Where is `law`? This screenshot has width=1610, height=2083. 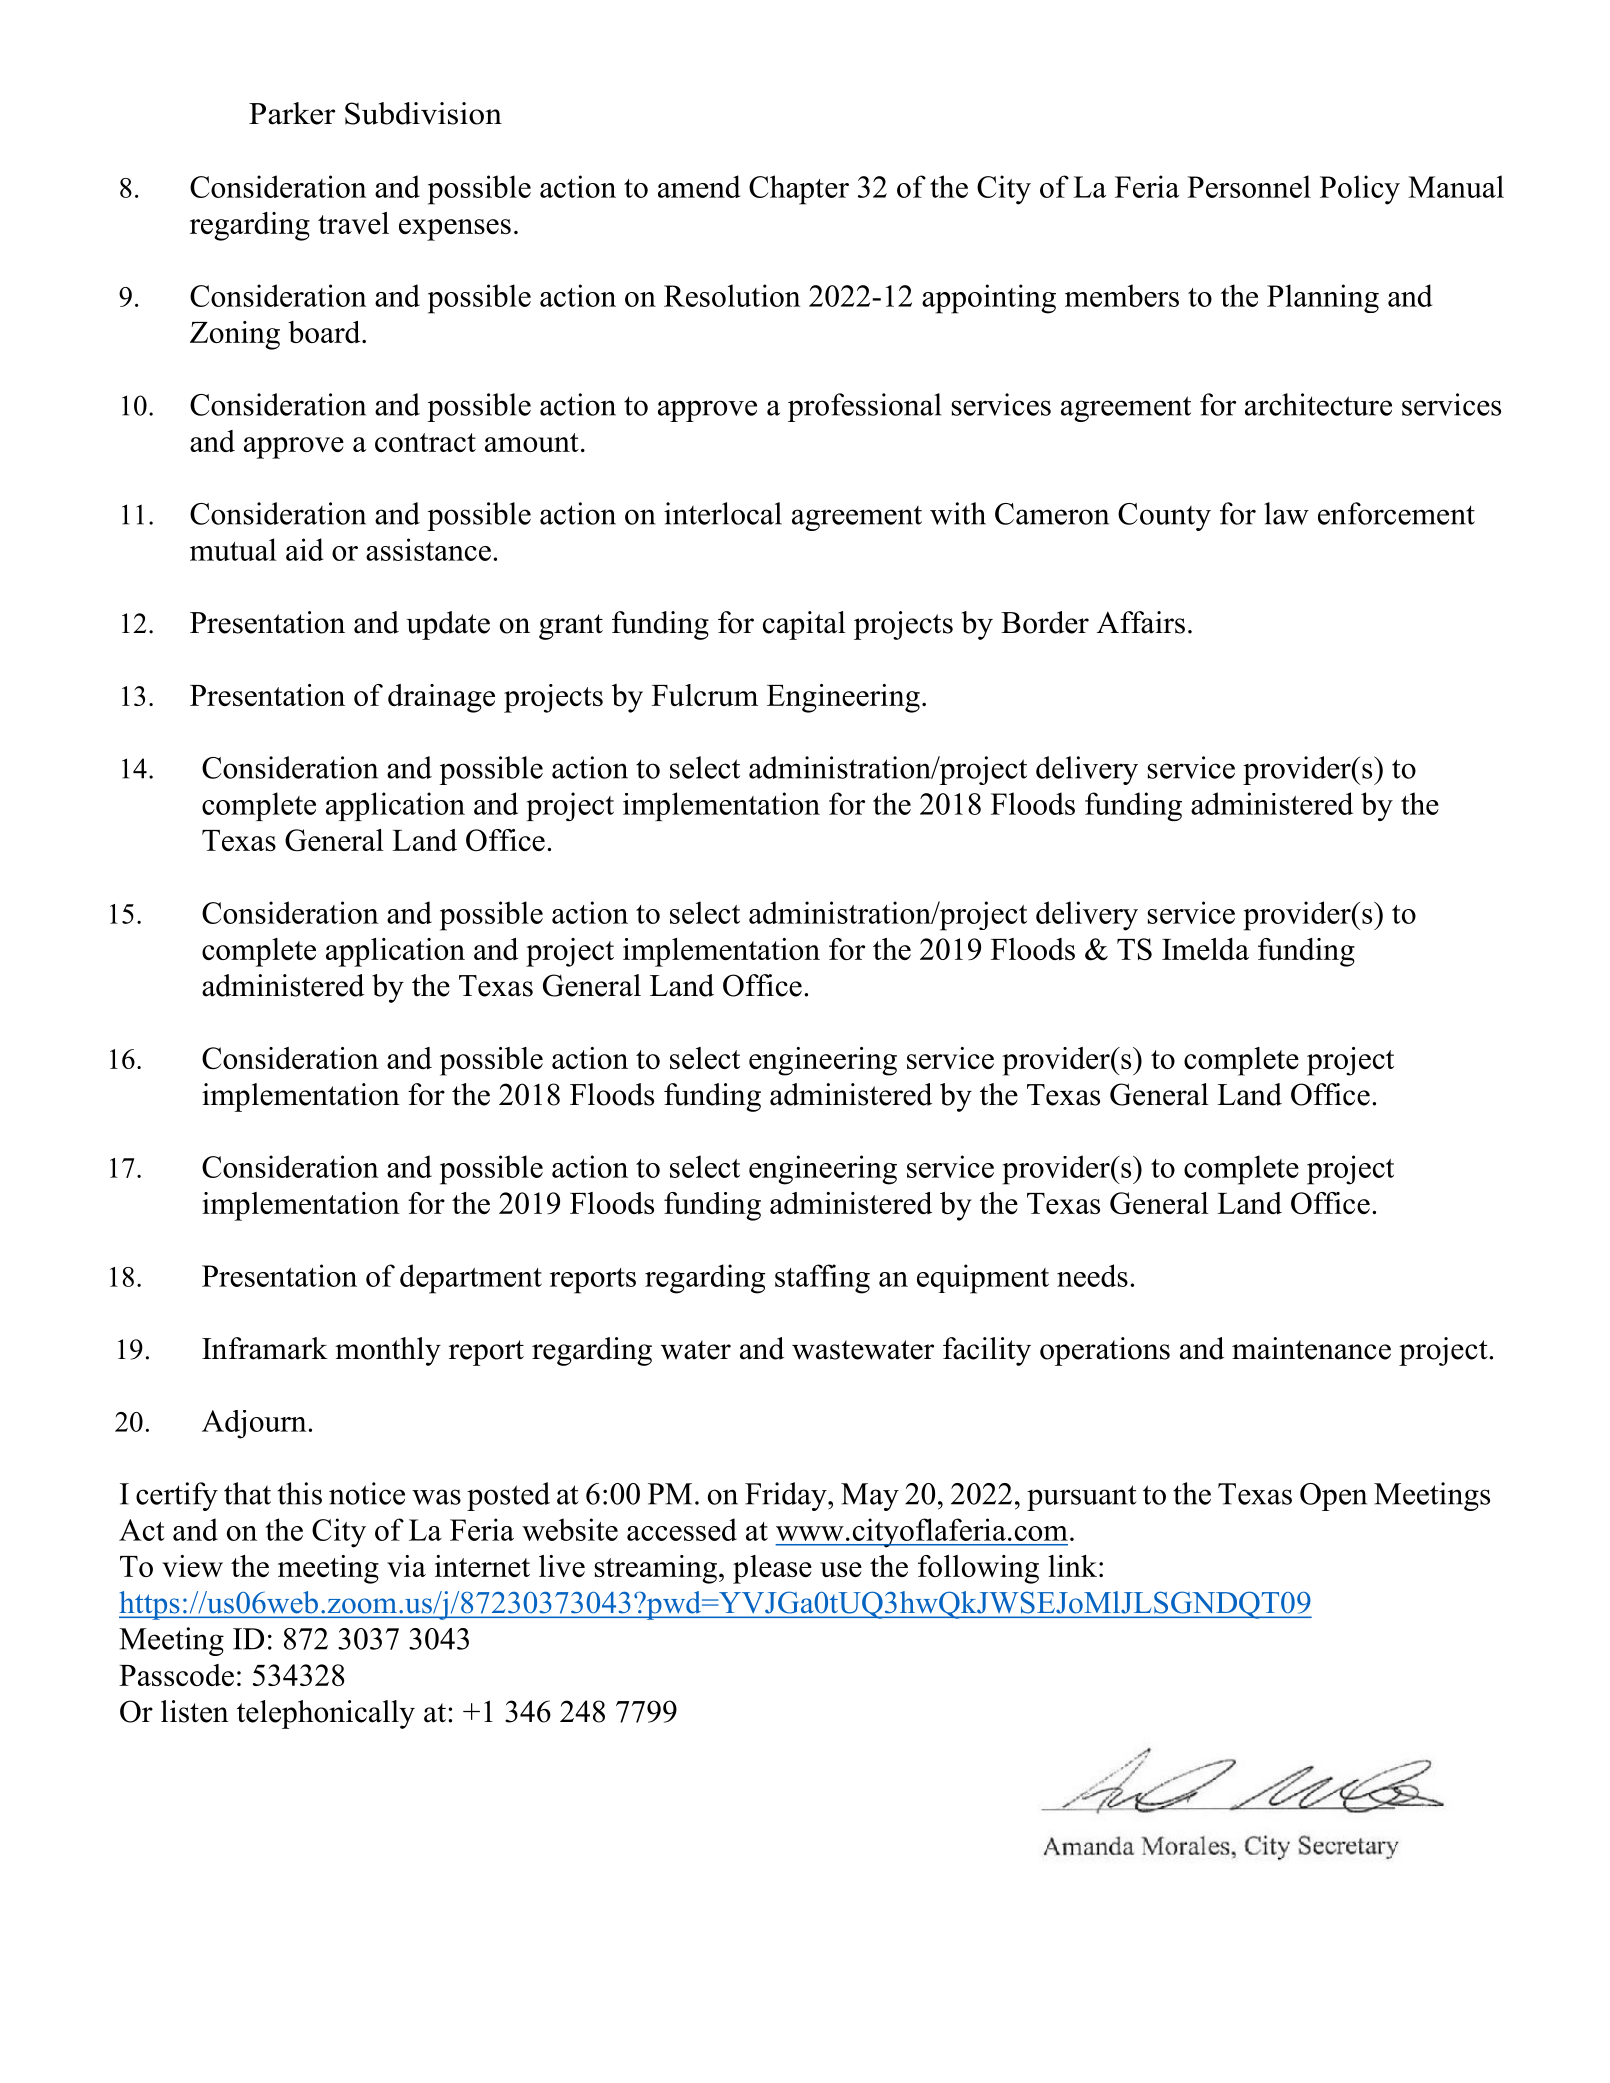
law is located at coordinates (1286, 513).
